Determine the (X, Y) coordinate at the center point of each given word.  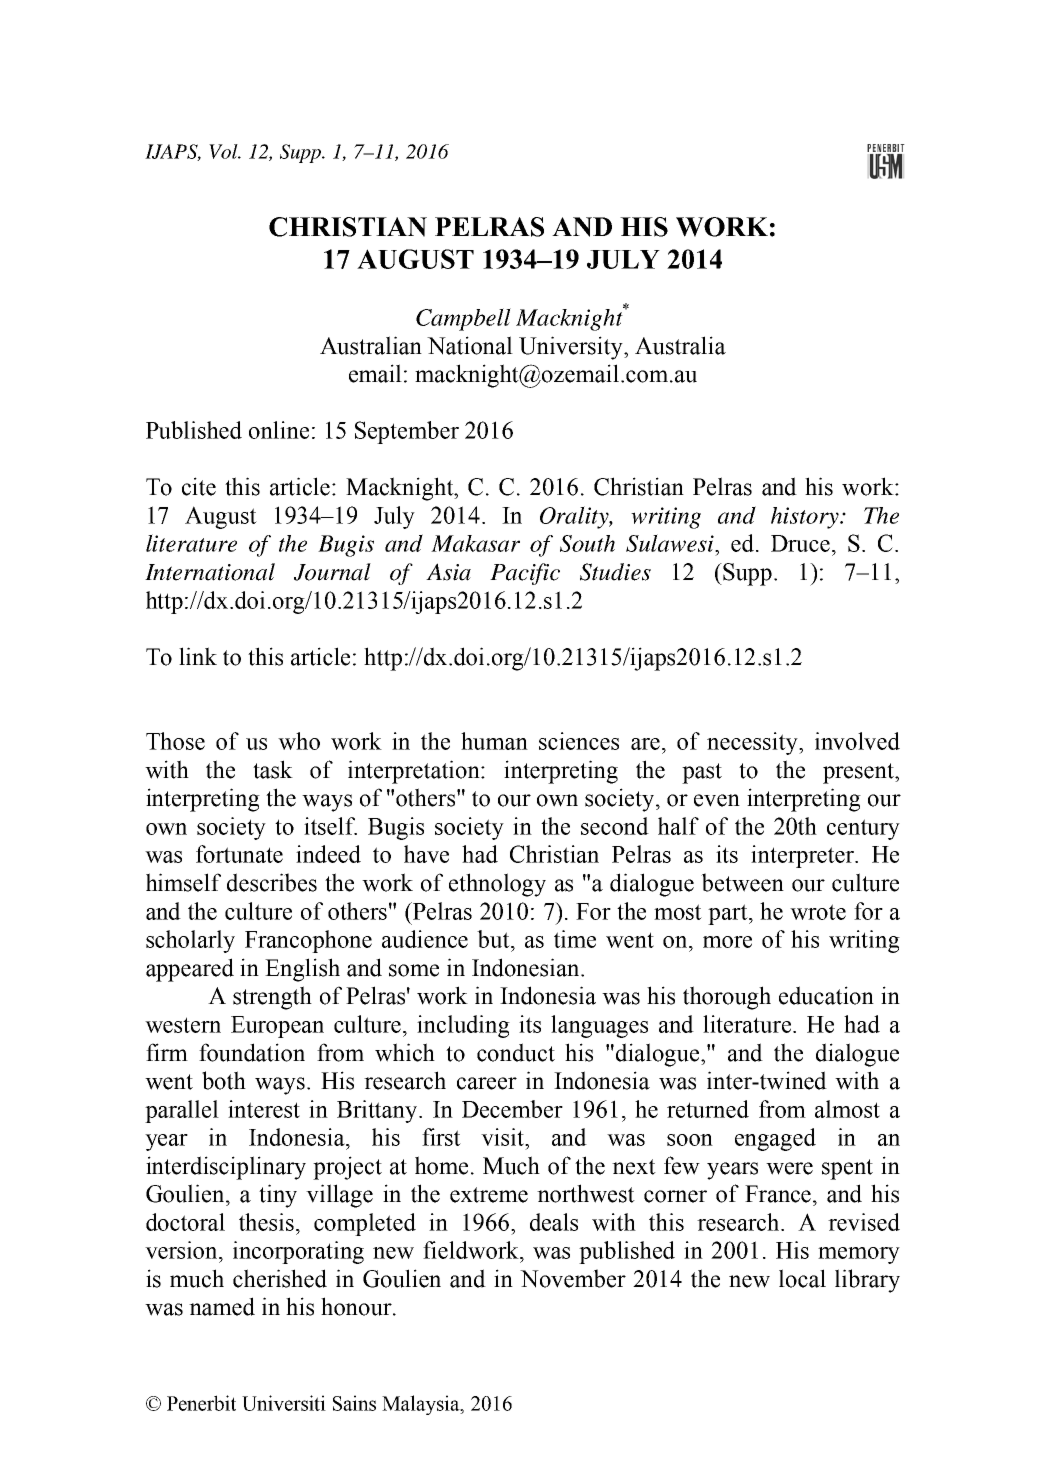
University (572, 348)
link (198, 656)
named (222, 1306)
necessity (753, 743)
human (494, 741)
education (826, 995)
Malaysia (422, 1405)
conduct (516, 1052)
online (279, 430)
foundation (252, 1052)
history (806, 518)
